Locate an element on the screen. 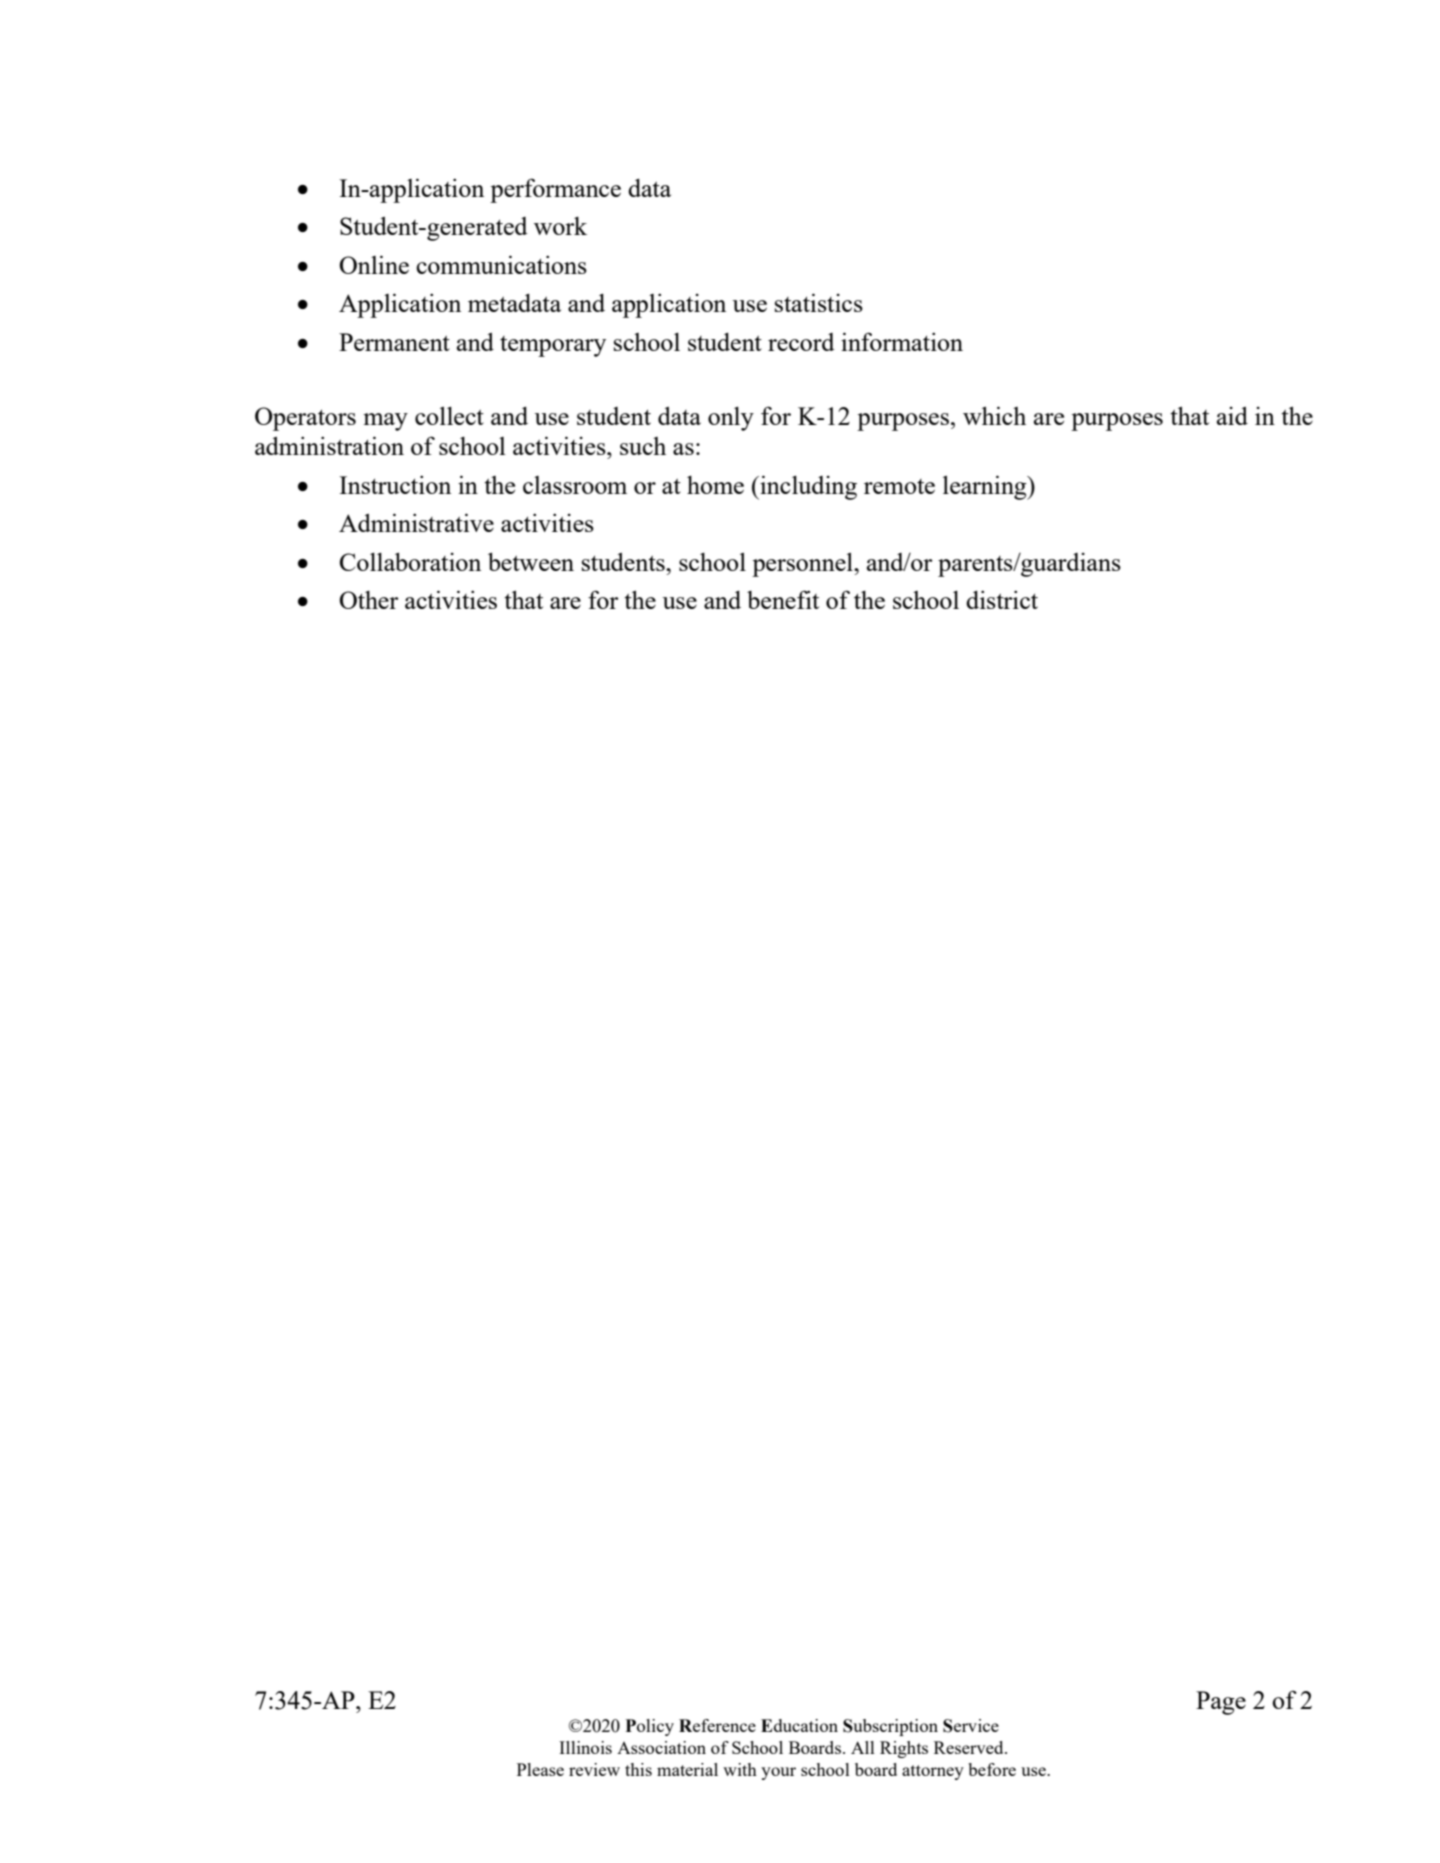  personnel is located at coordinates (803, 564).
